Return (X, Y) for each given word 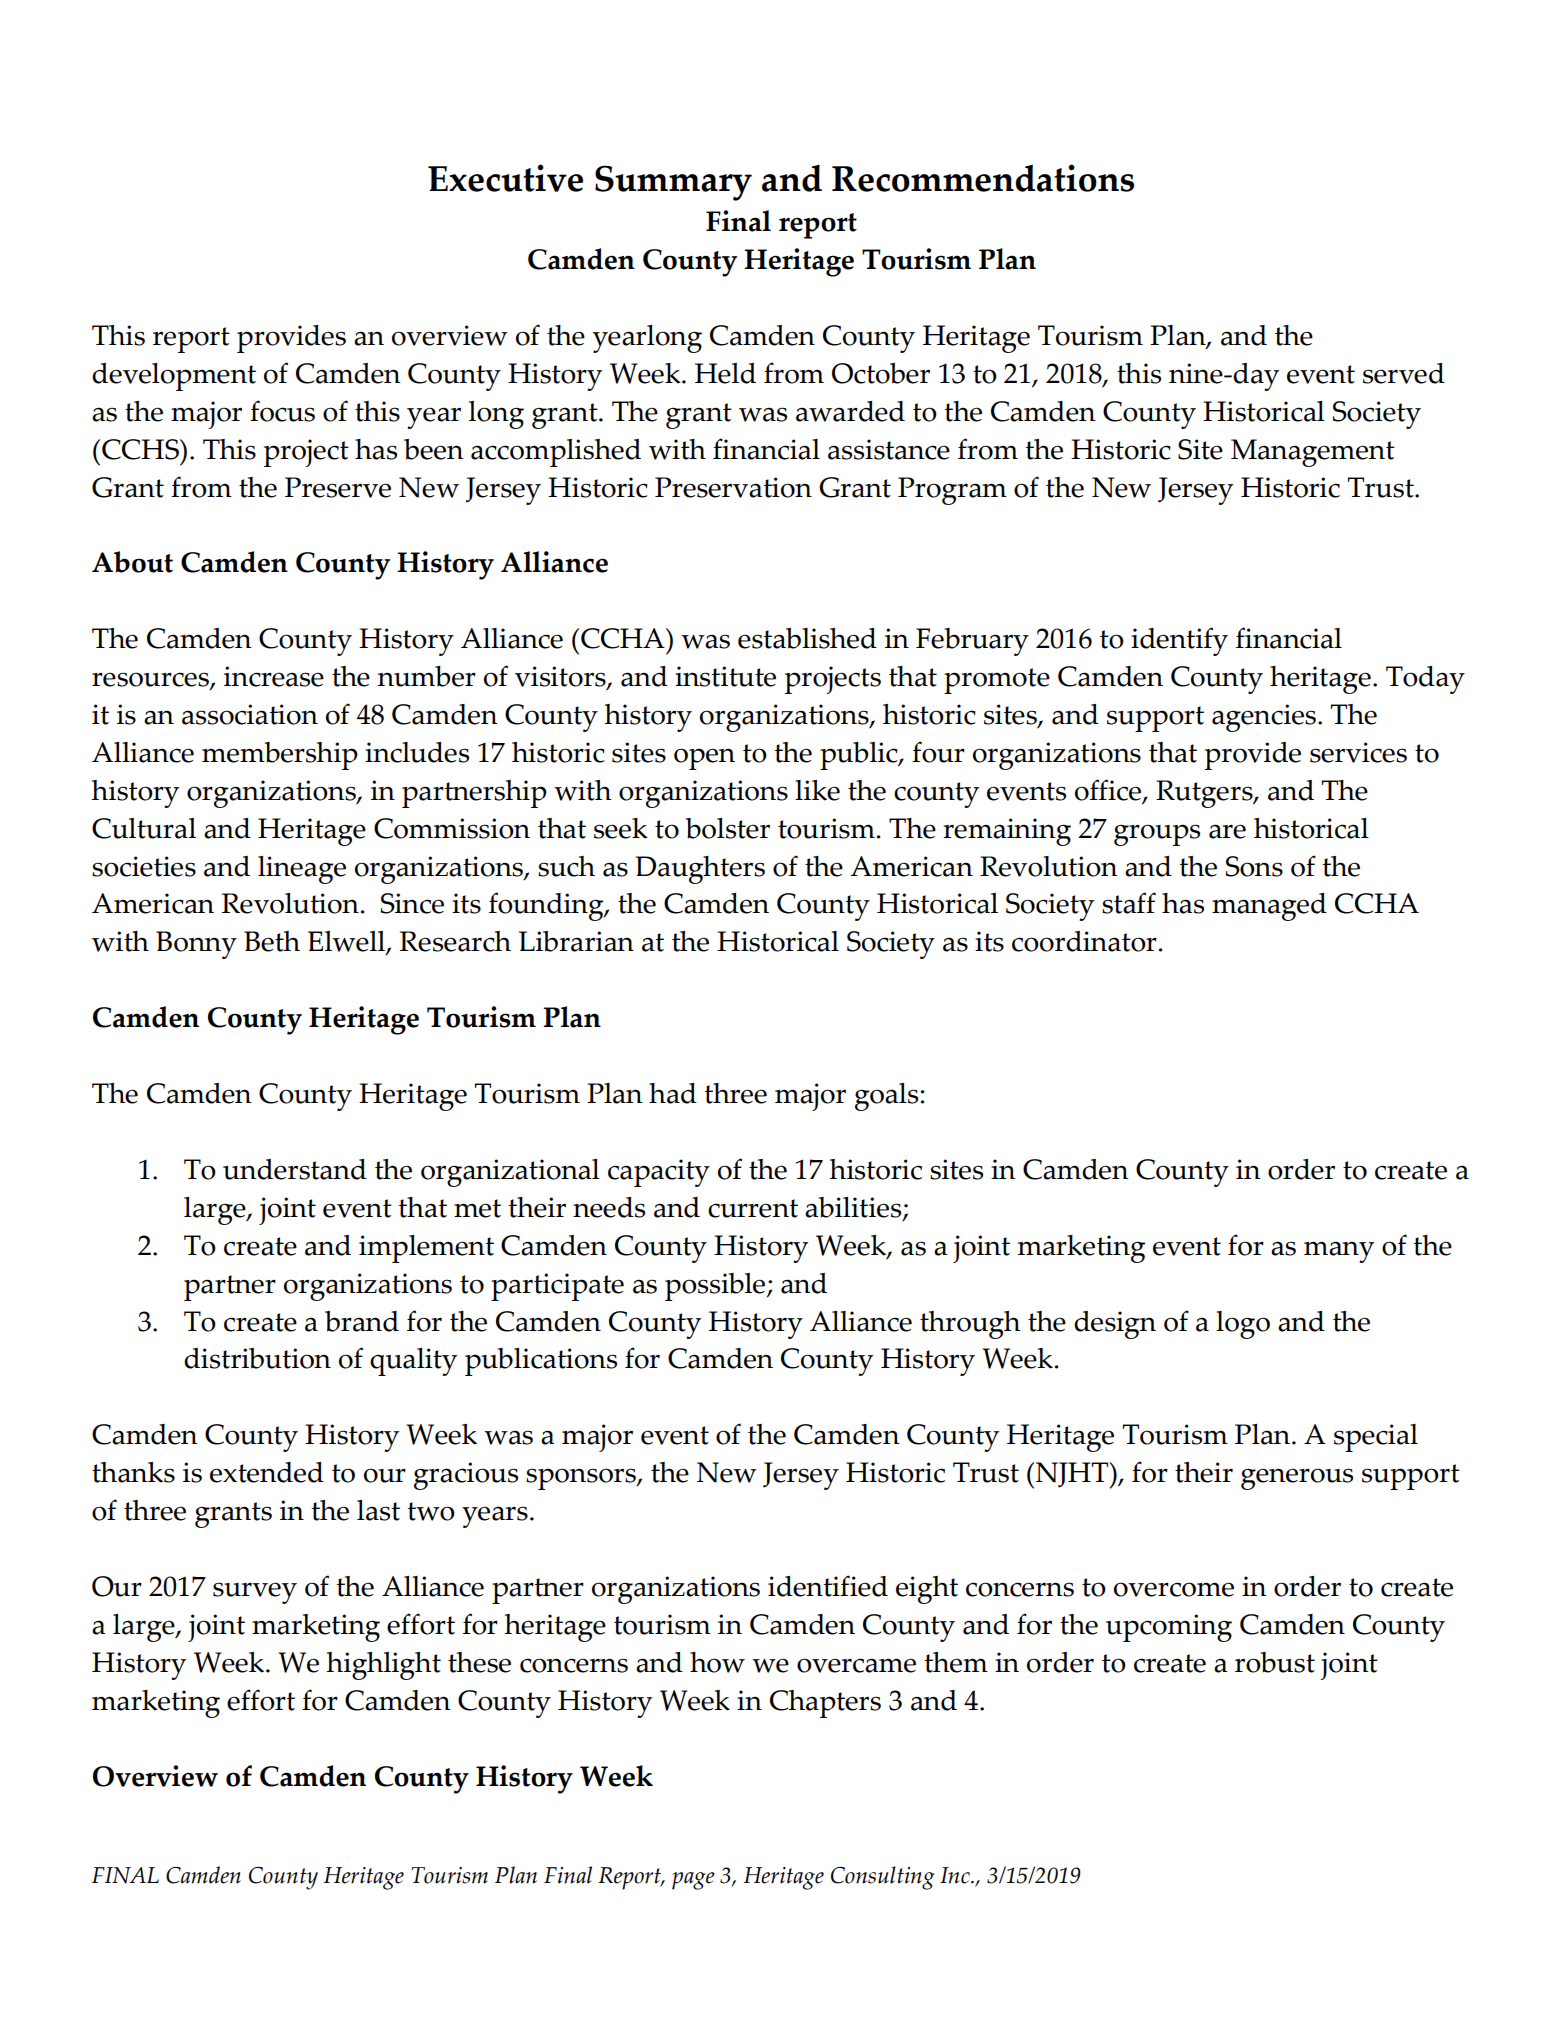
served (1404, 373)
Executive (505, 178)
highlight (383, 1666)
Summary (673, 183)
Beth (272, 941)
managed (1269, 907)
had (673, 1093)
